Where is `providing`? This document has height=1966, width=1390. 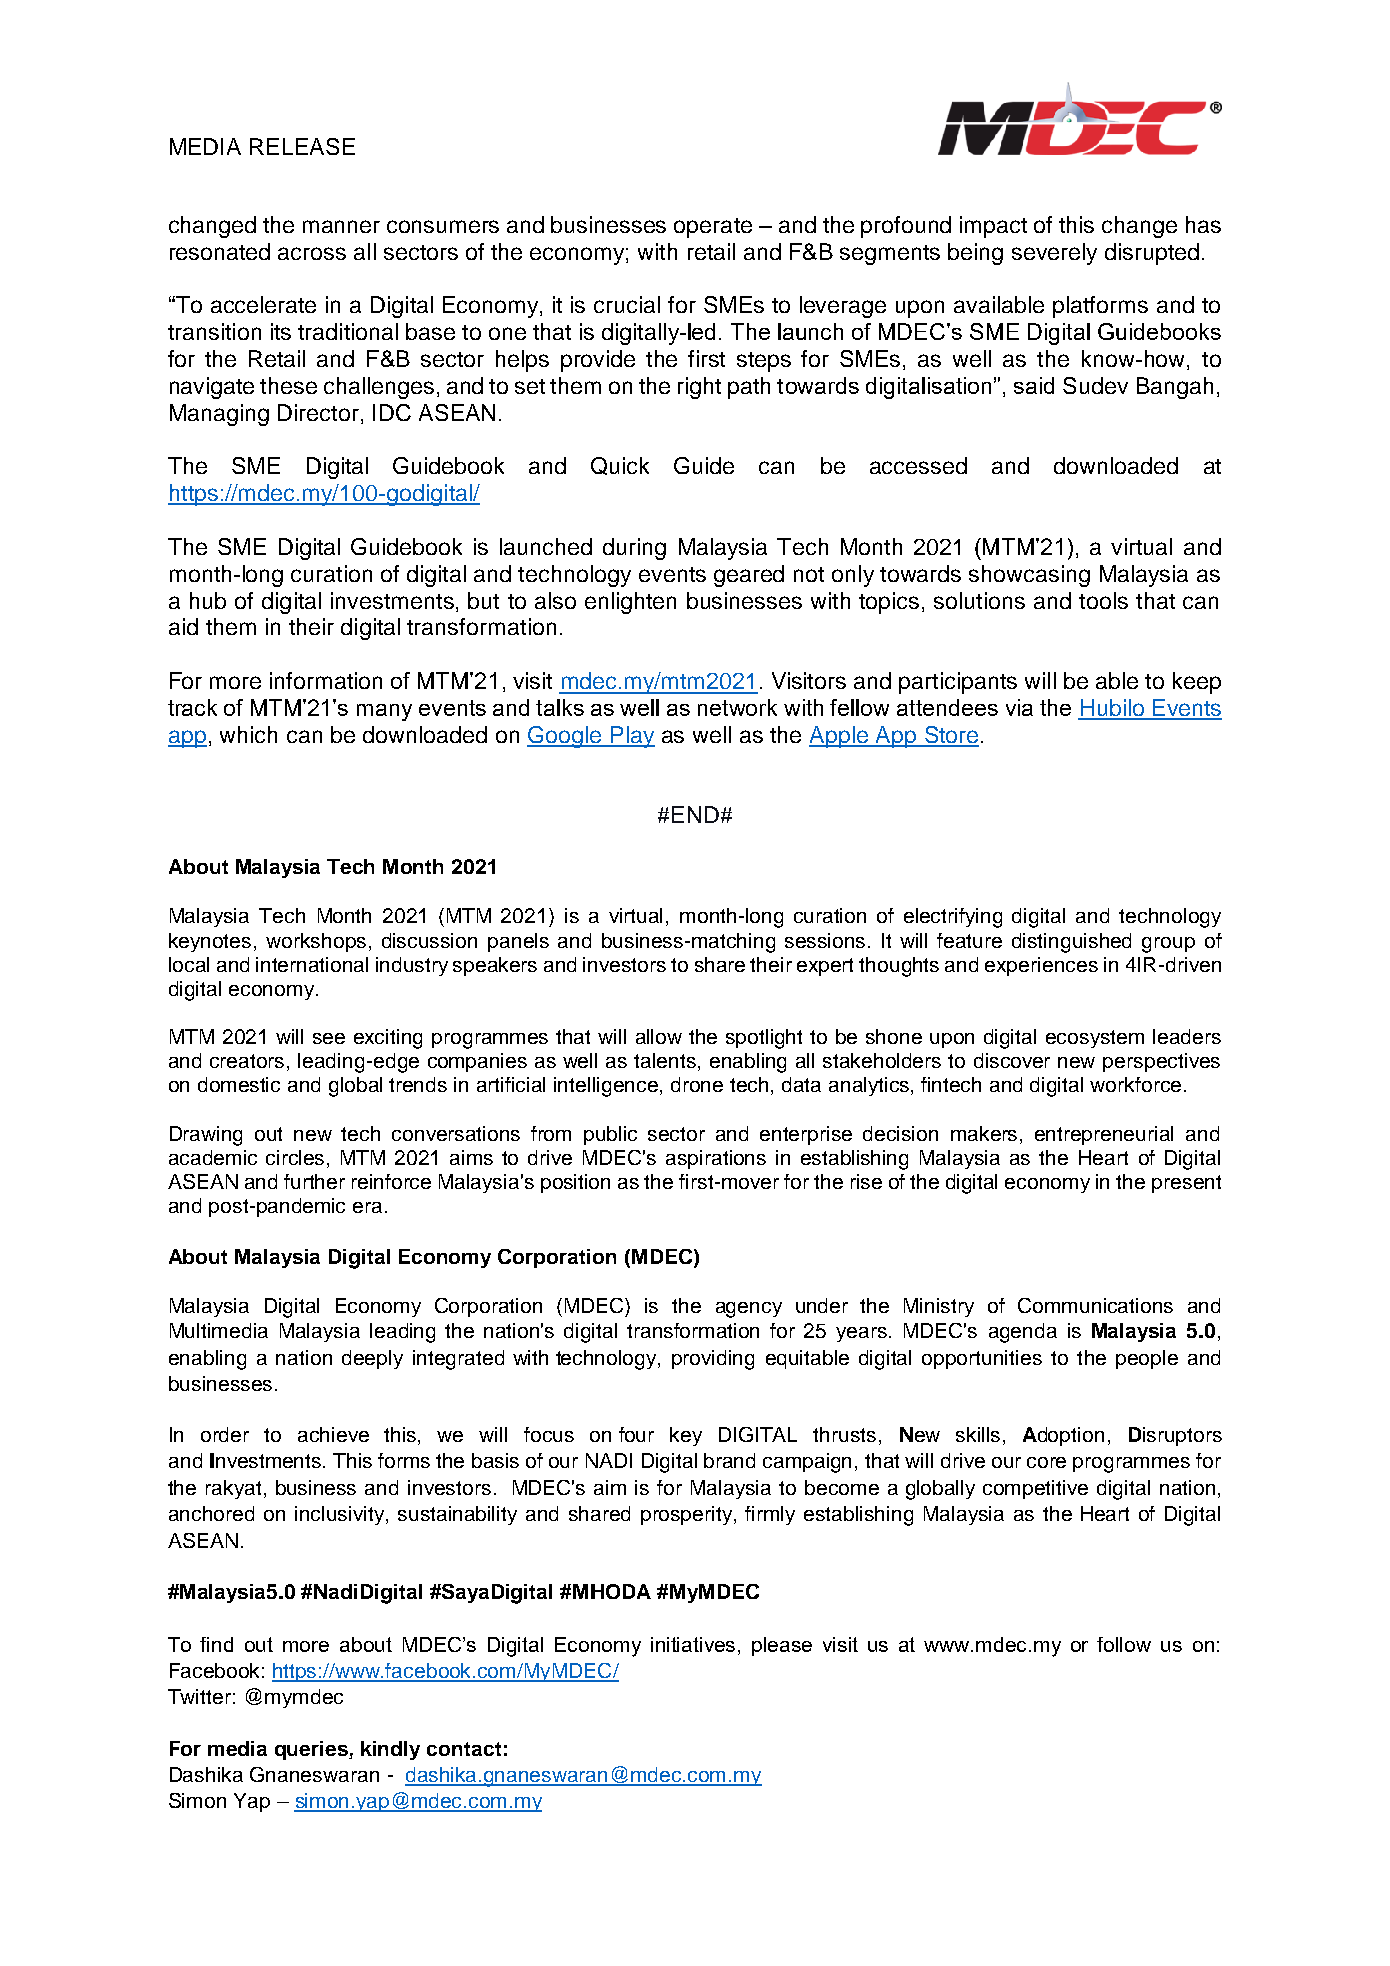
providing is located at coordinates (713, 1360).
